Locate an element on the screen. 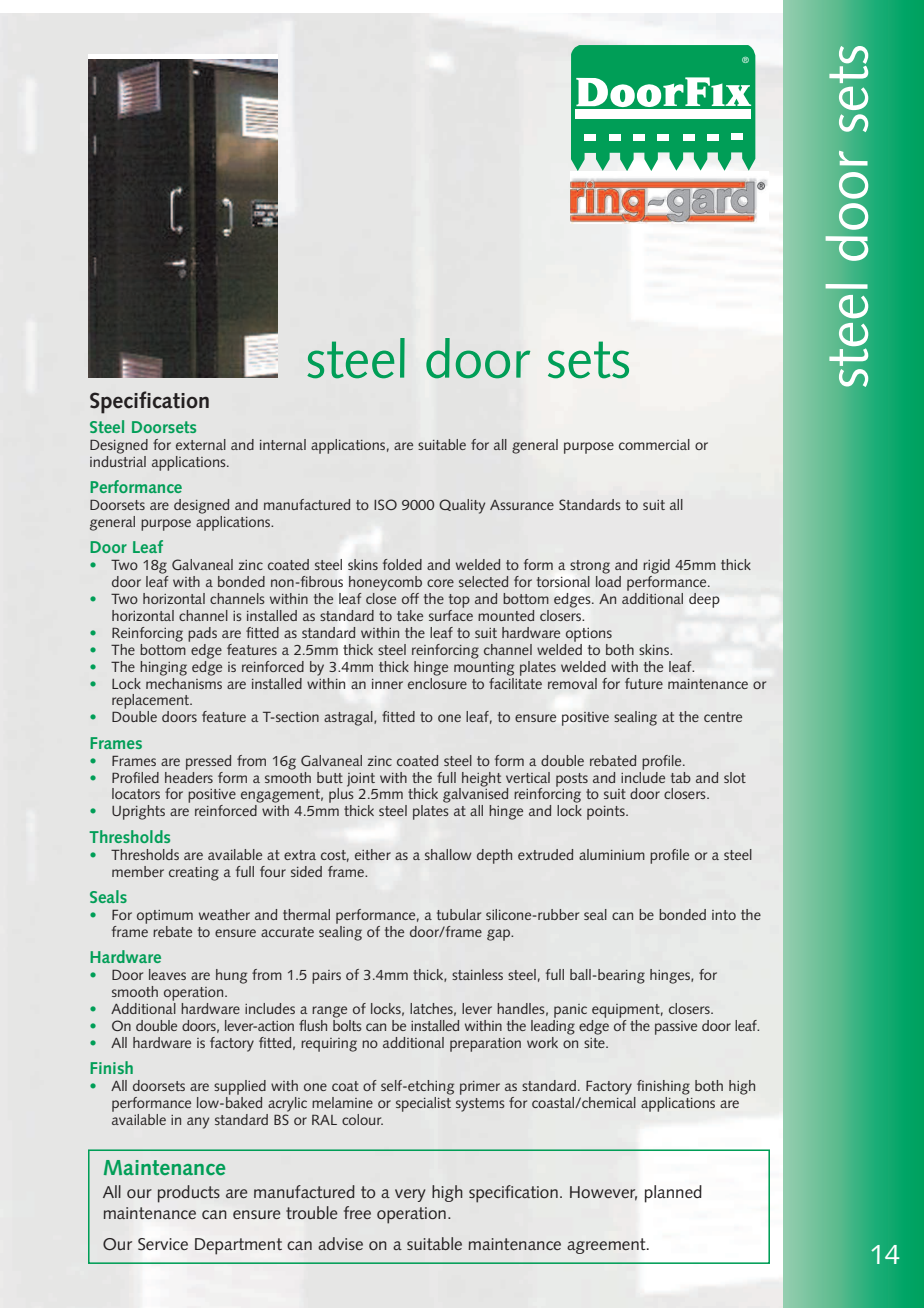  products is located at coordinates (189, 1194).
